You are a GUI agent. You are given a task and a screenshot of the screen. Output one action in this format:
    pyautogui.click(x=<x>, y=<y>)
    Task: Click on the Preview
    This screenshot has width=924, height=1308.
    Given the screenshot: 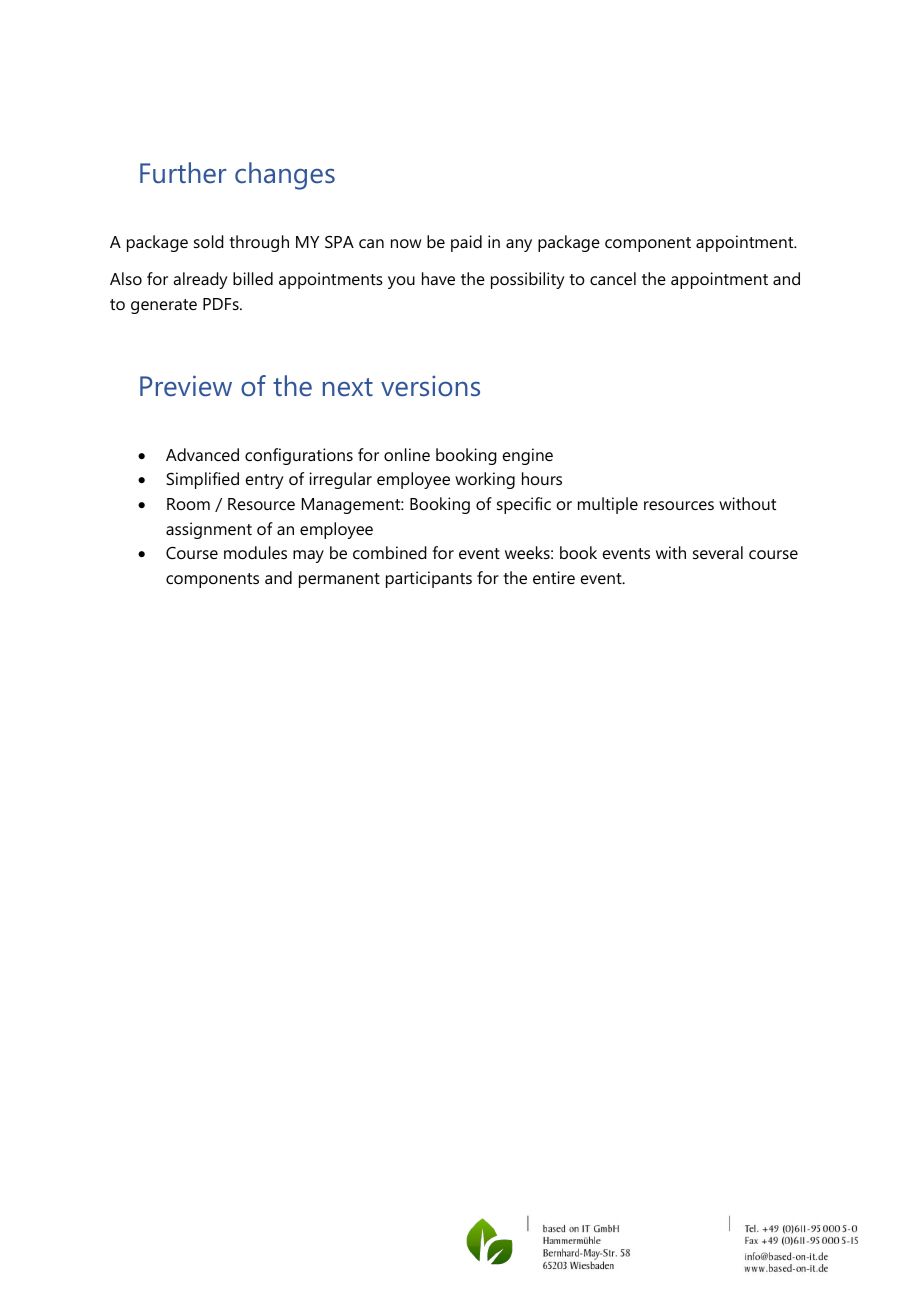 What is the action you would take?
    pyautogui.click(x=186, y=386)
